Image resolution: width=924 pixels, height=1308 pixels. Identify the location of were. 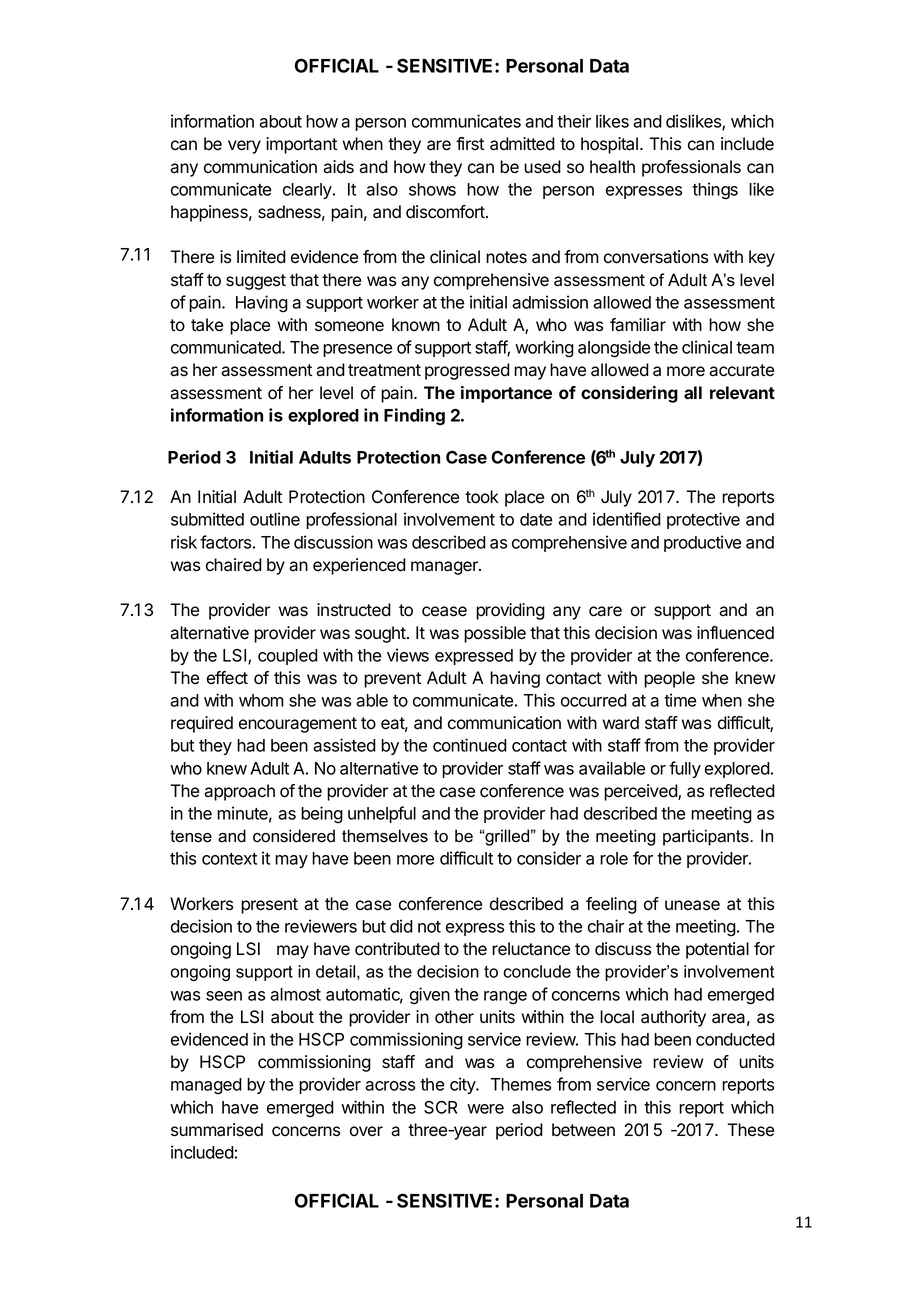
(485, 1109).
